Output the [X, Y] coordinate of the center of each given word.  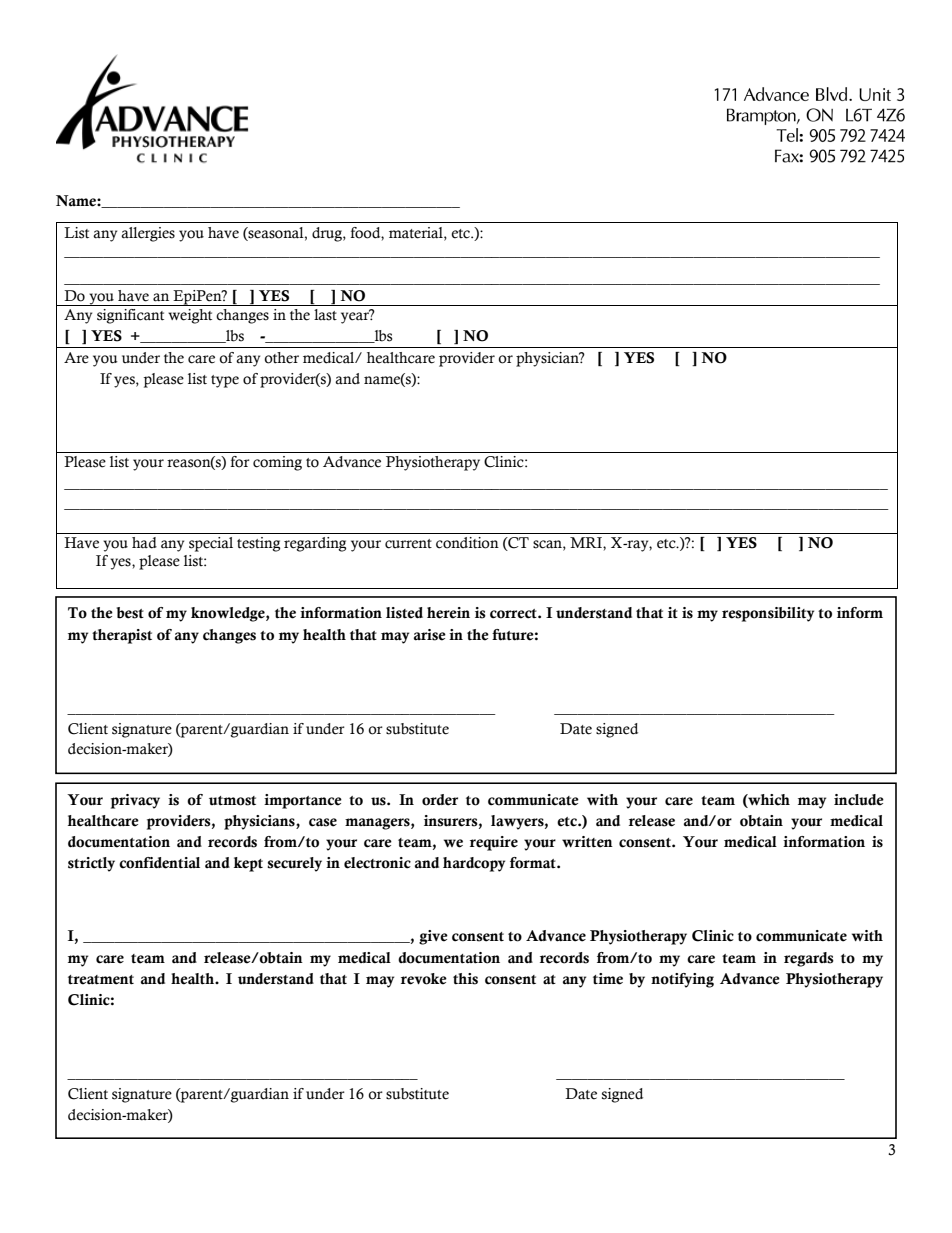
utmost [232, 801]
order [440, 800]
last [325, 315]
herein [448, 613]
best [130, 613]
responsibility [768, 614]
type [225, 381]
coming [277, 463]
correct [514, 614]
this [465, 979]
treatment [101, 980]
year [356, 317]
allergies [148, 234]
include [859, 800]
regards [809, 959]
